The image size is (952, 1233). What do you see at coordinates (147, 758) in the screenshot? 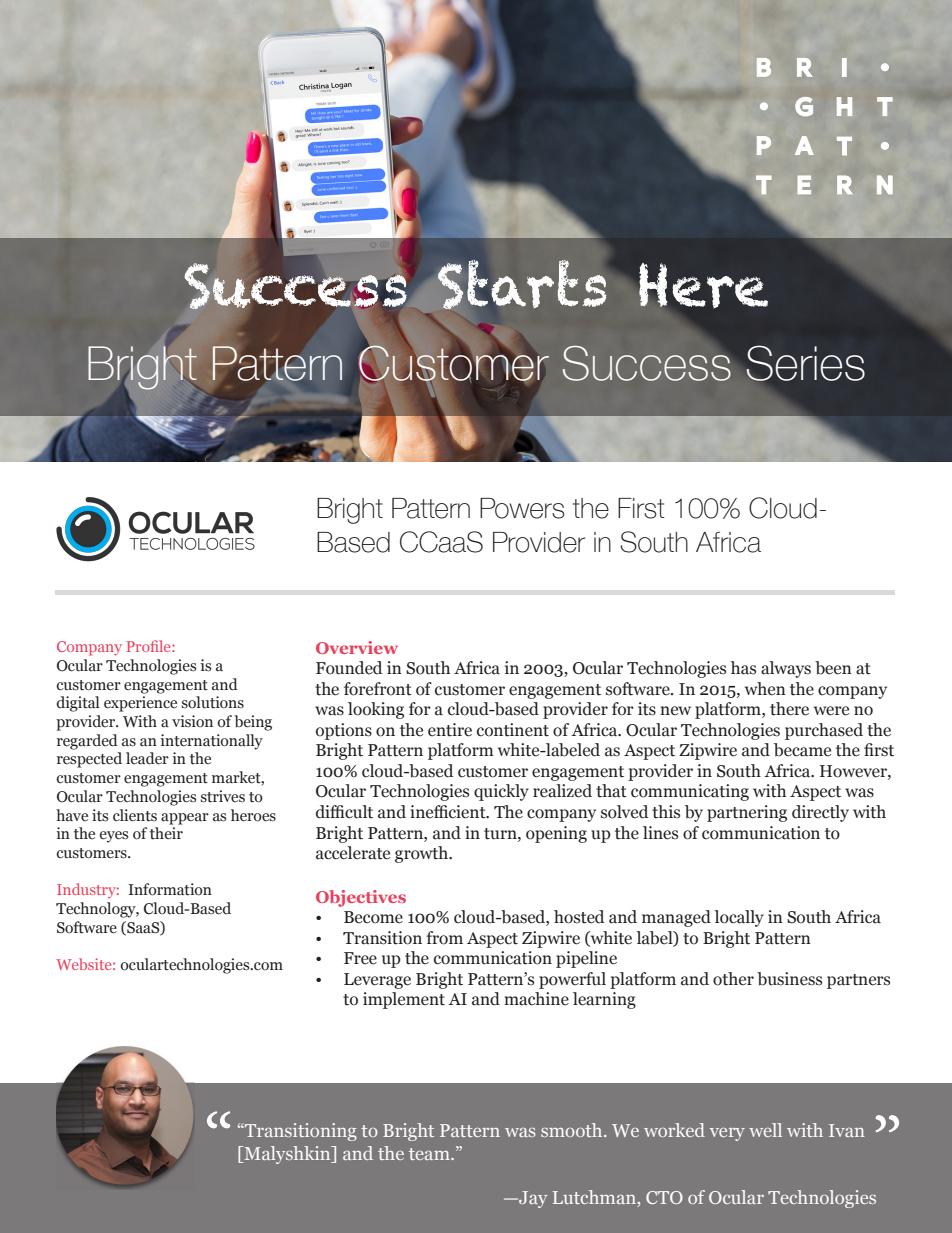
I see `leader` at bounding box center [147, 758].
